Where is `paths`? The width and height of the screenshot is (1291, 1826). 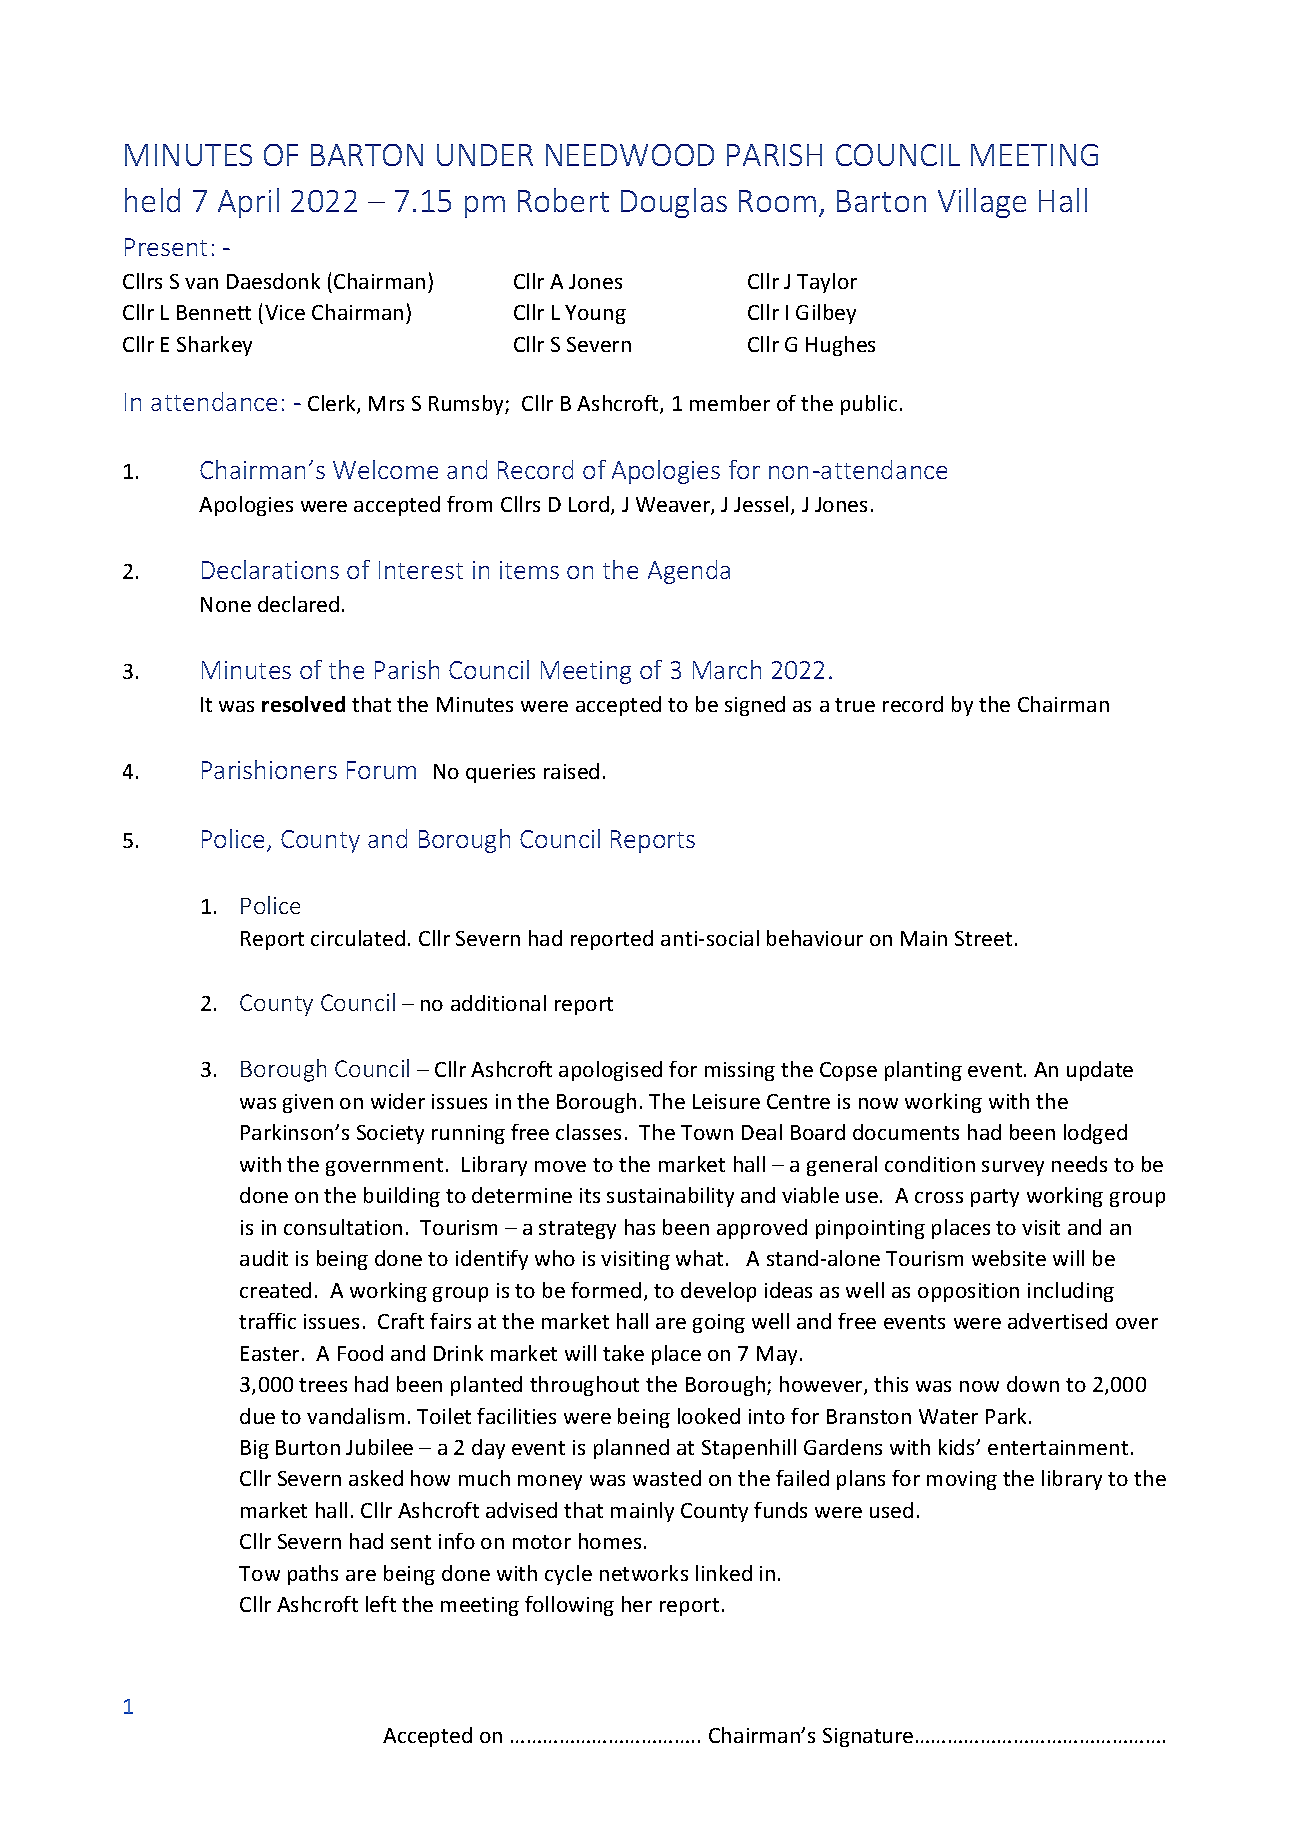
paths is located at coordinates (313, 1575).
